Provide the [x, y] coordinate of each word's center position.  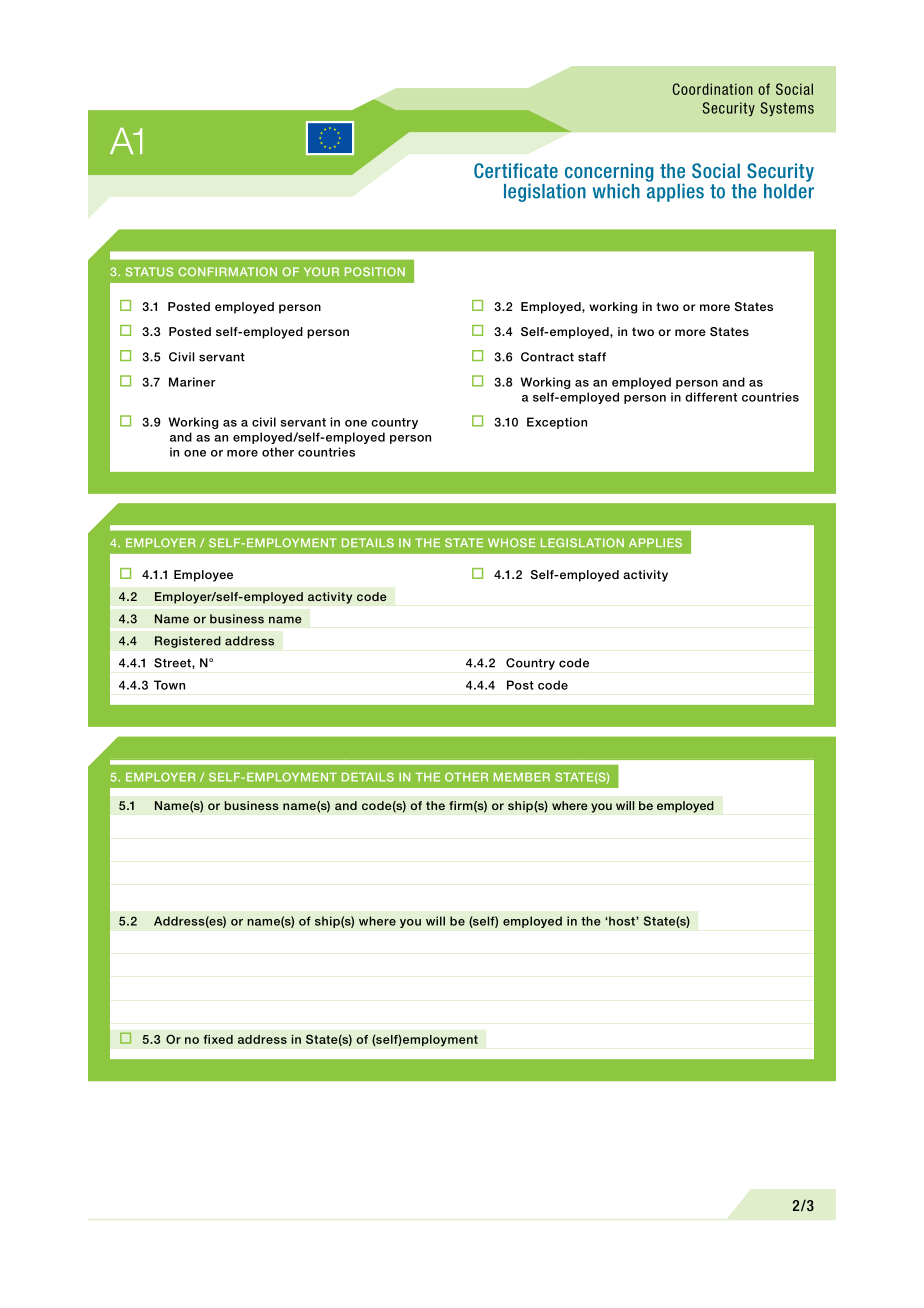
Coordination [713, 89]
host [622, 921]
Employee [203, 576]
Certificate [516, 170]
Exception [557, 423]
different [711, 397]
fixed [218, 1039]
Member [522, 777]
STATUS [149, 272]
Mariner [192, 382]
